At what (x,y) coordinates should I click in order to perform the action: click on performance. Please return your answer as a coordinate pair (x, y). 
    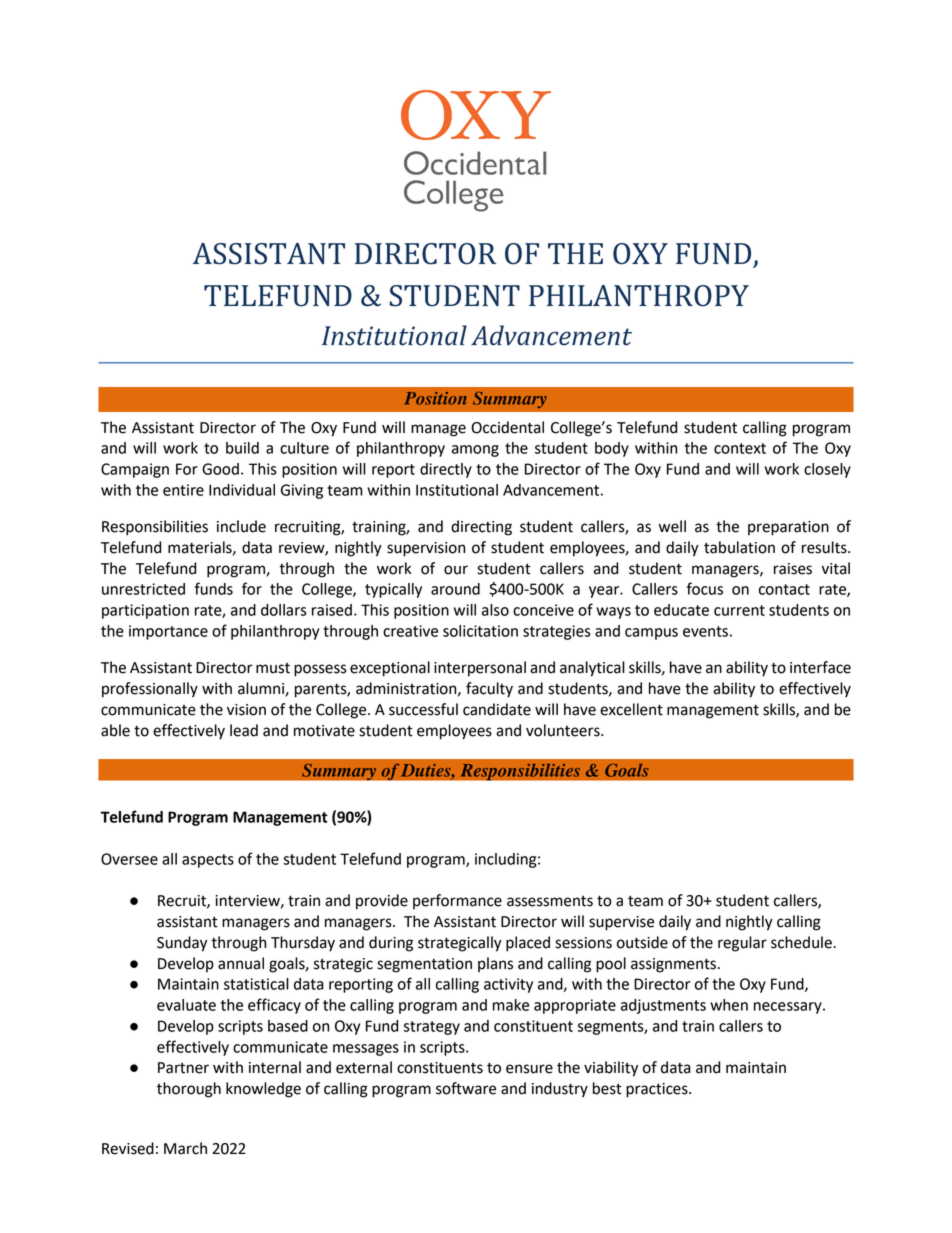
    Looking at the image, I should click on (457, 901).
